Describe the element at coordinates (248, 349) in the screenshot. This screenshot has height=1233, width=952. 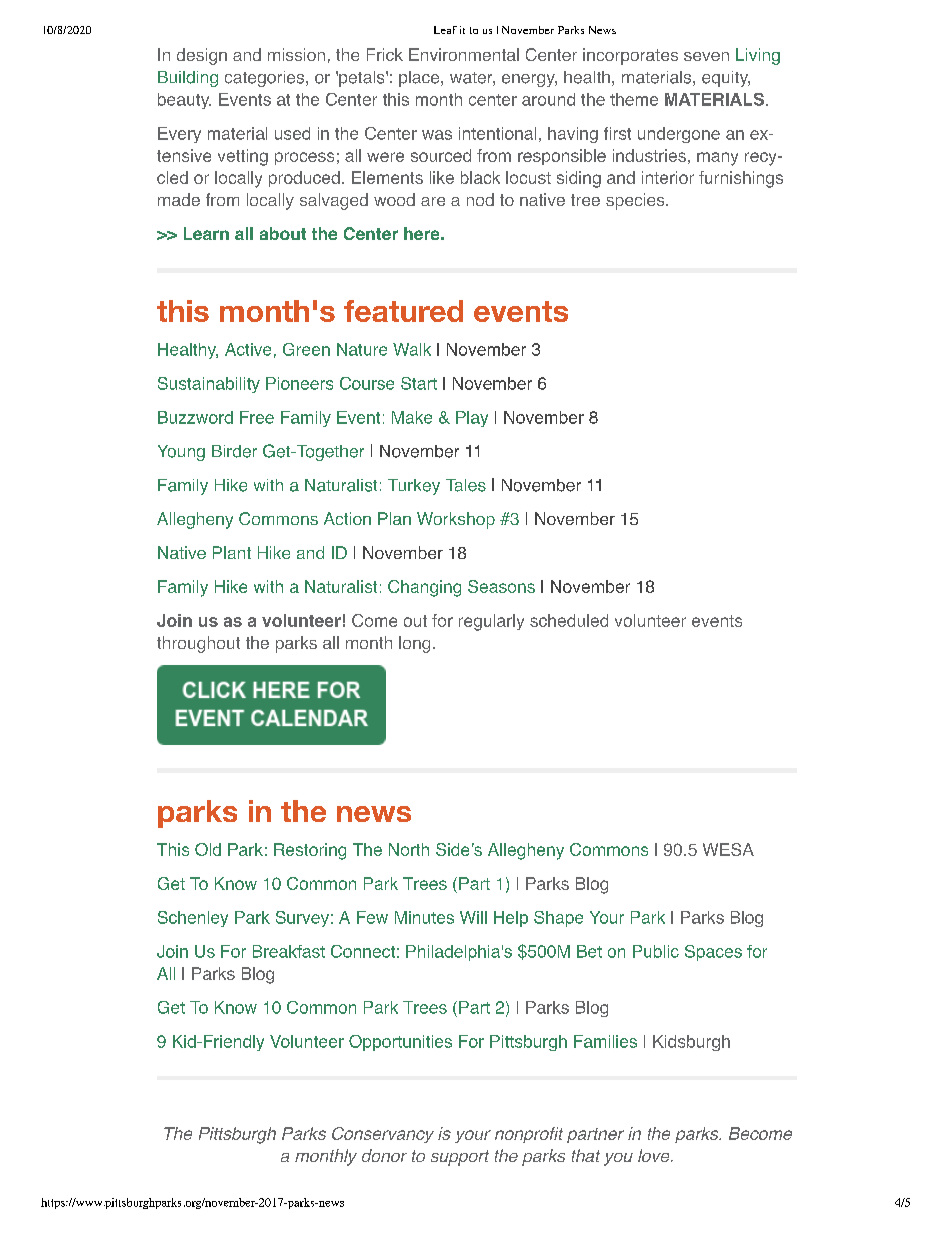
I see `Active` at that location.
